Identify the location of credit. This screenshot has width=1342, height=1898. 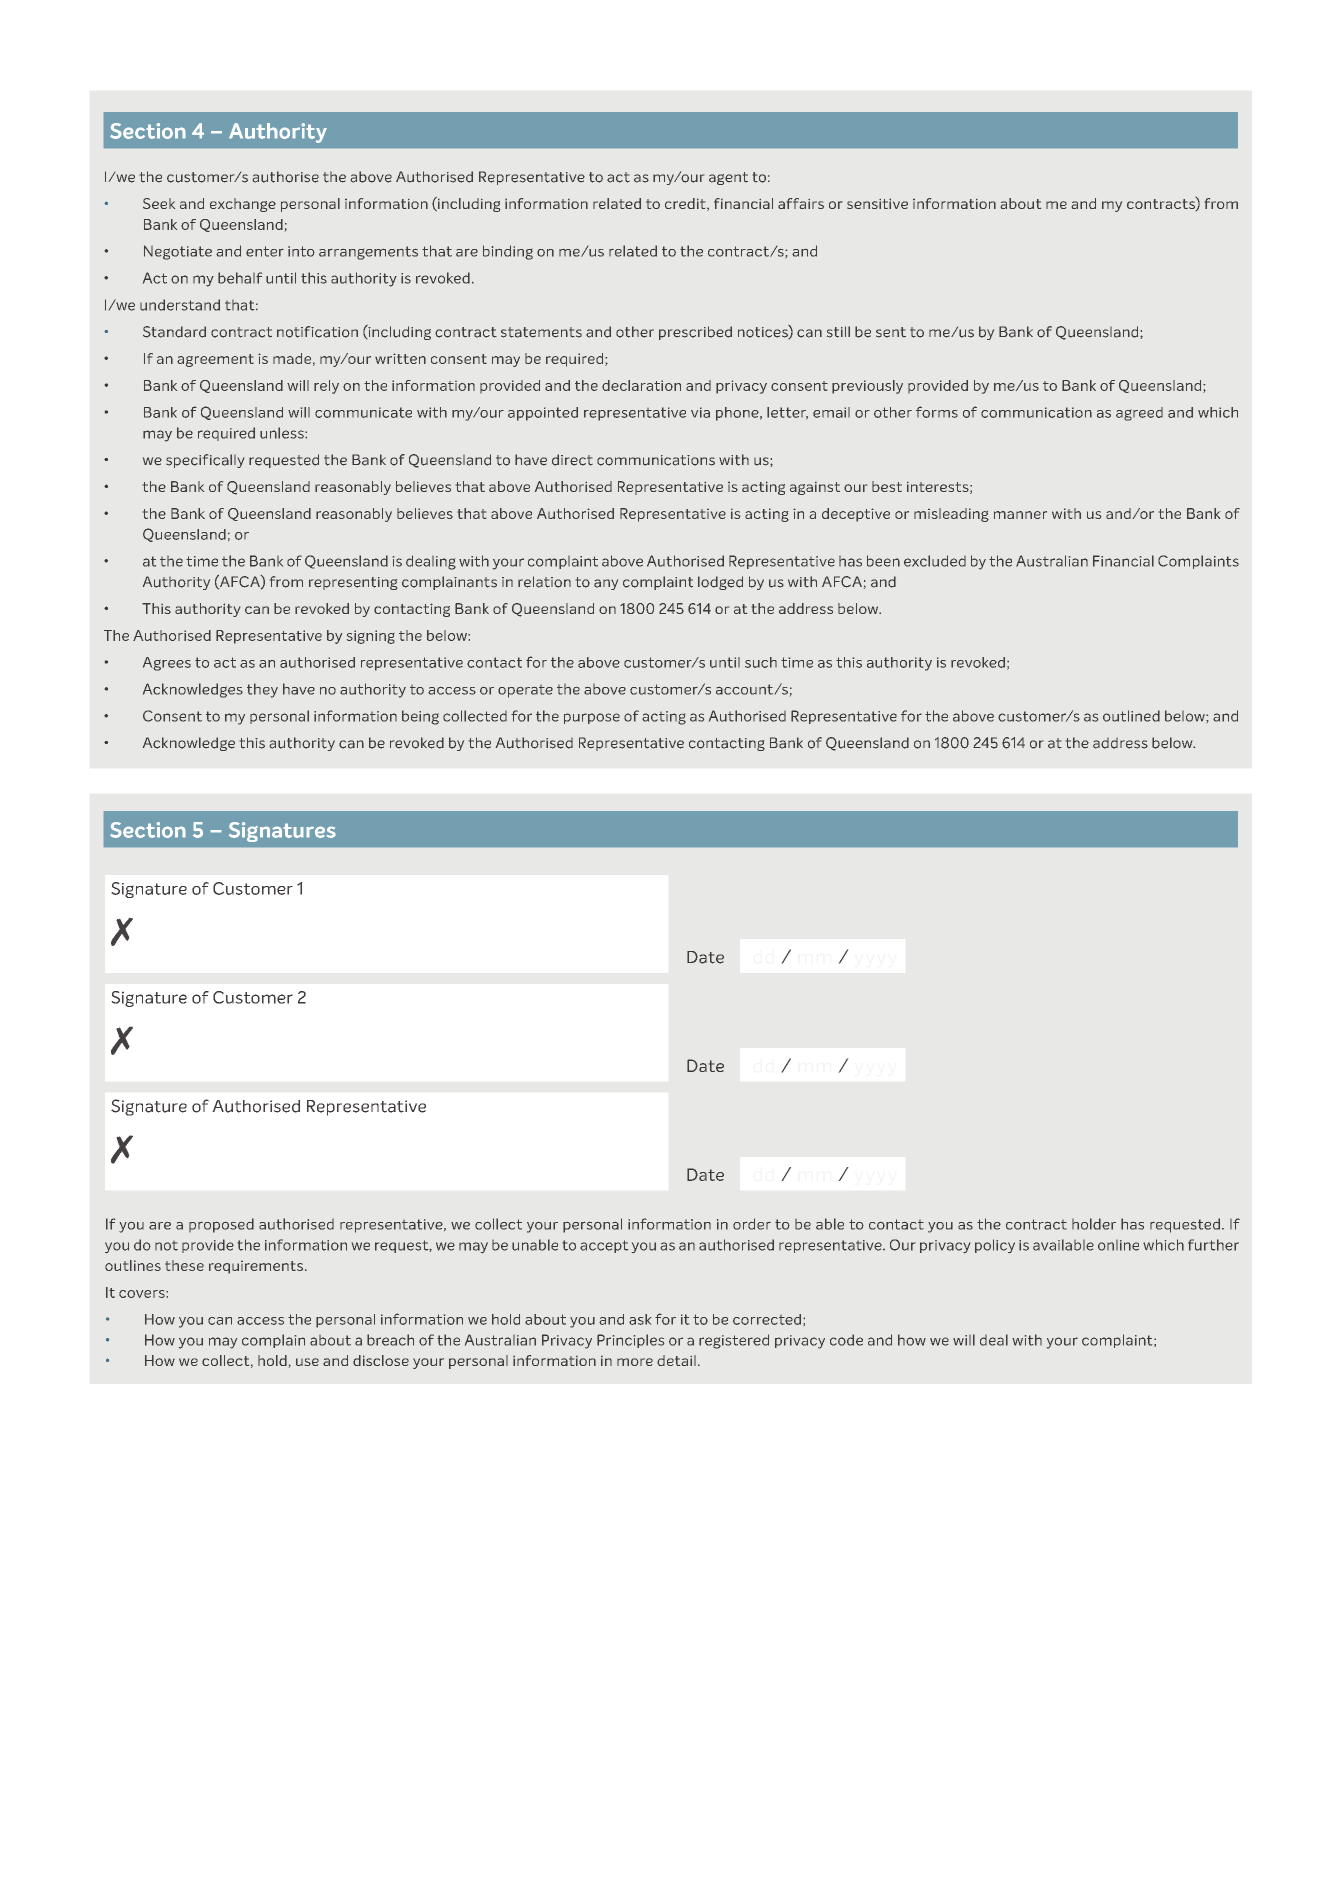
(686, 204).
